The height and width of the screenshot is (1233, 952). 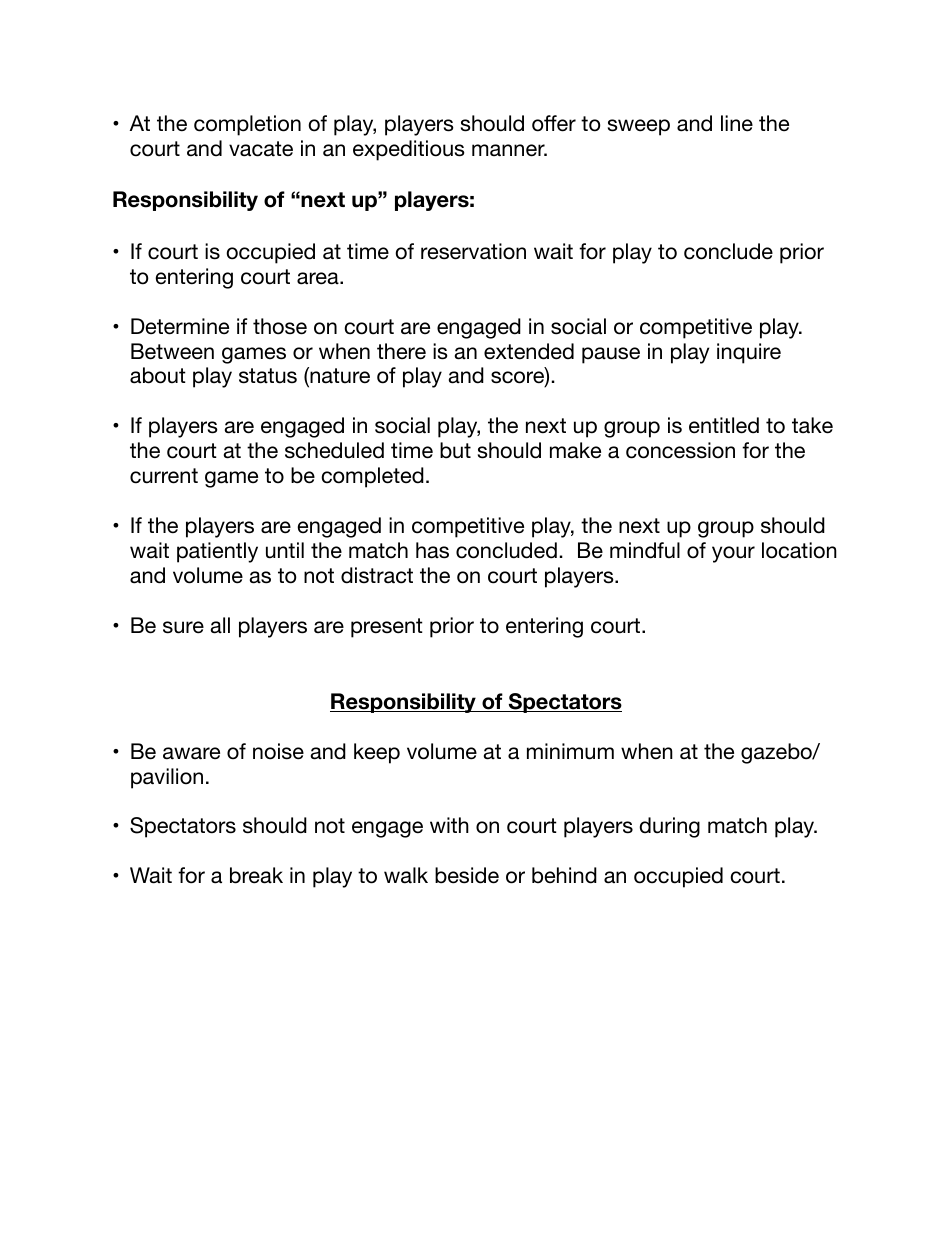 What do you see at coordinates (280, 326) in the screenshot?
I see `those` at bounding box center [280, 326].
